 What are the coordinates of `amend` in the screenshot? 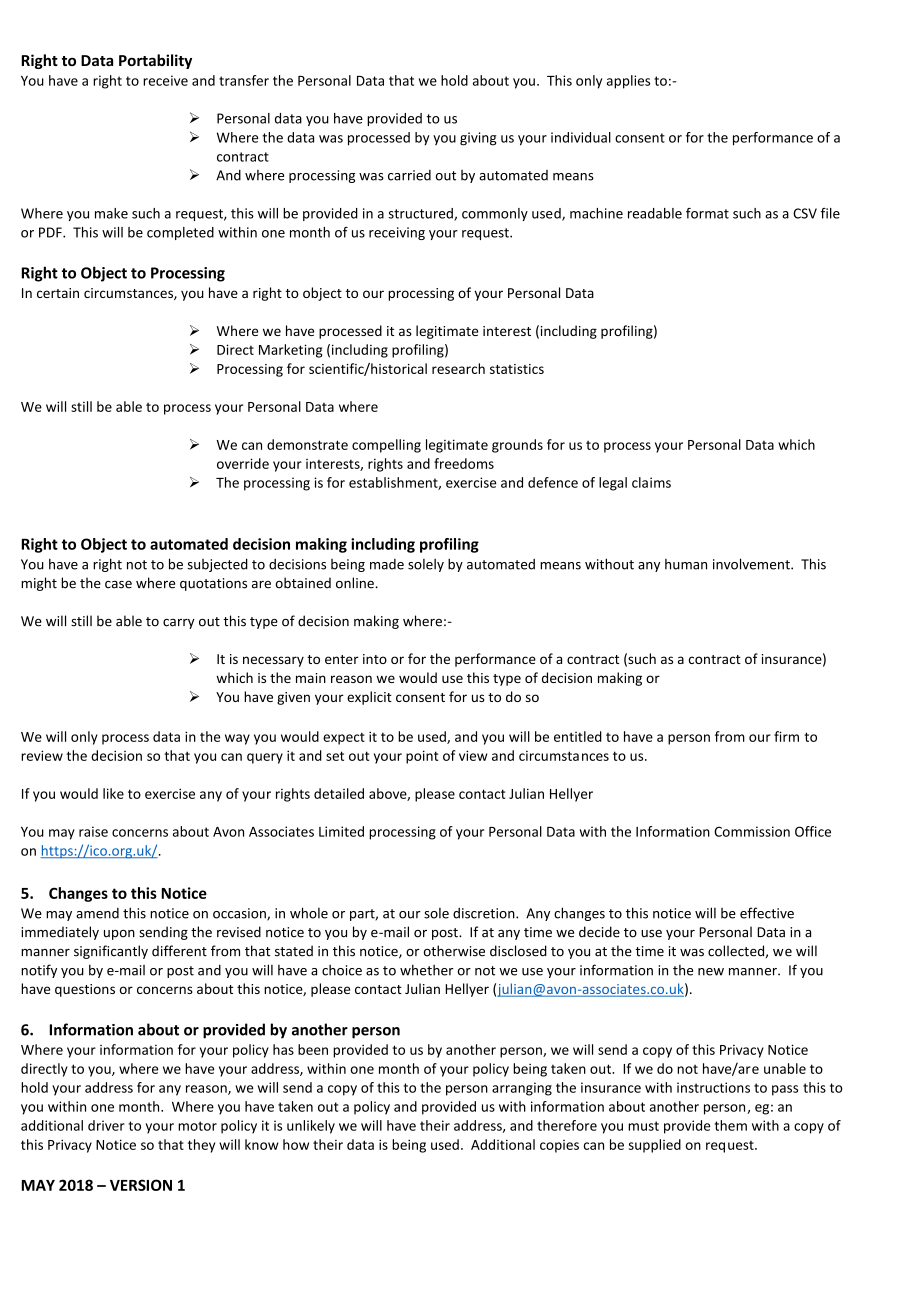 It's located at (97, 913).
